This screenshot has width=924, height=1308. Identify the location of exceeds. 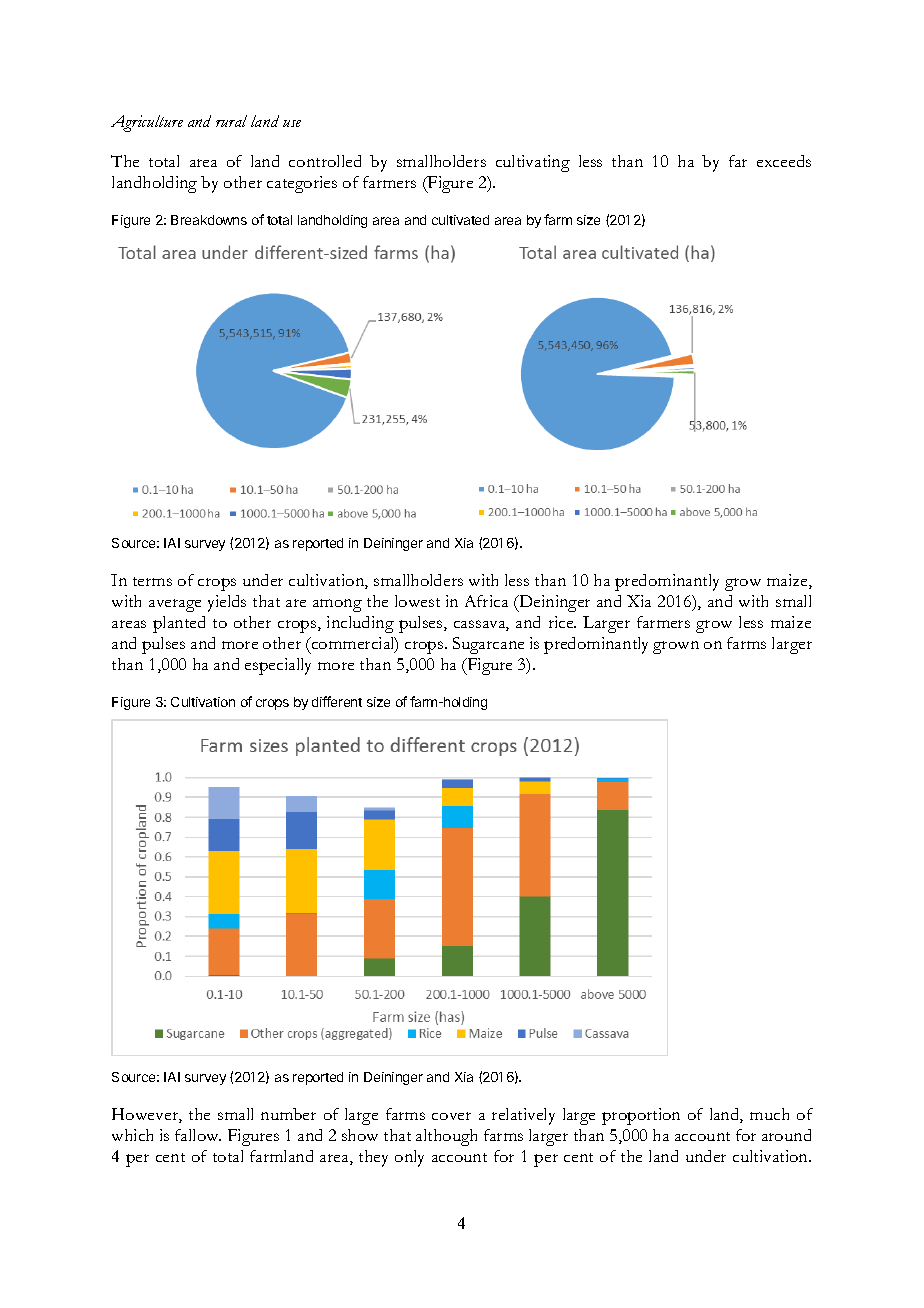
(784, 161).
